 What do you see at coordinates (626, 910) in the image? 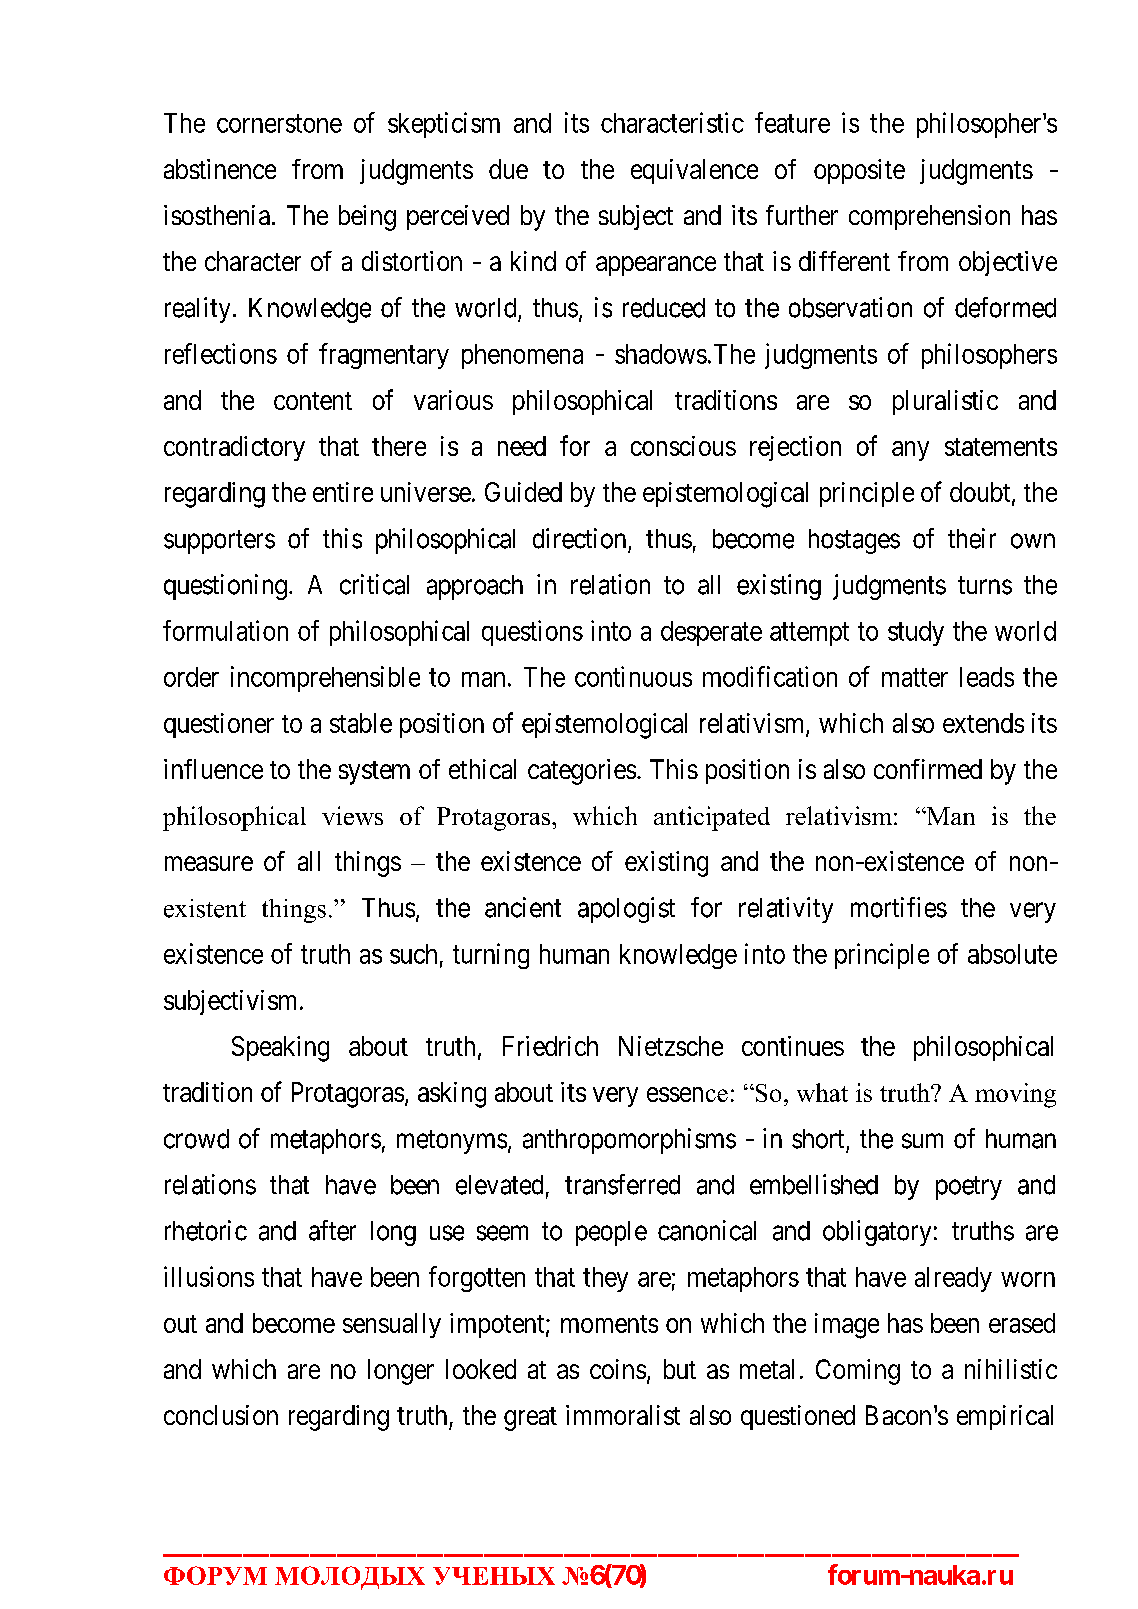
I see `apologist` at bounding box center [626, 910].
